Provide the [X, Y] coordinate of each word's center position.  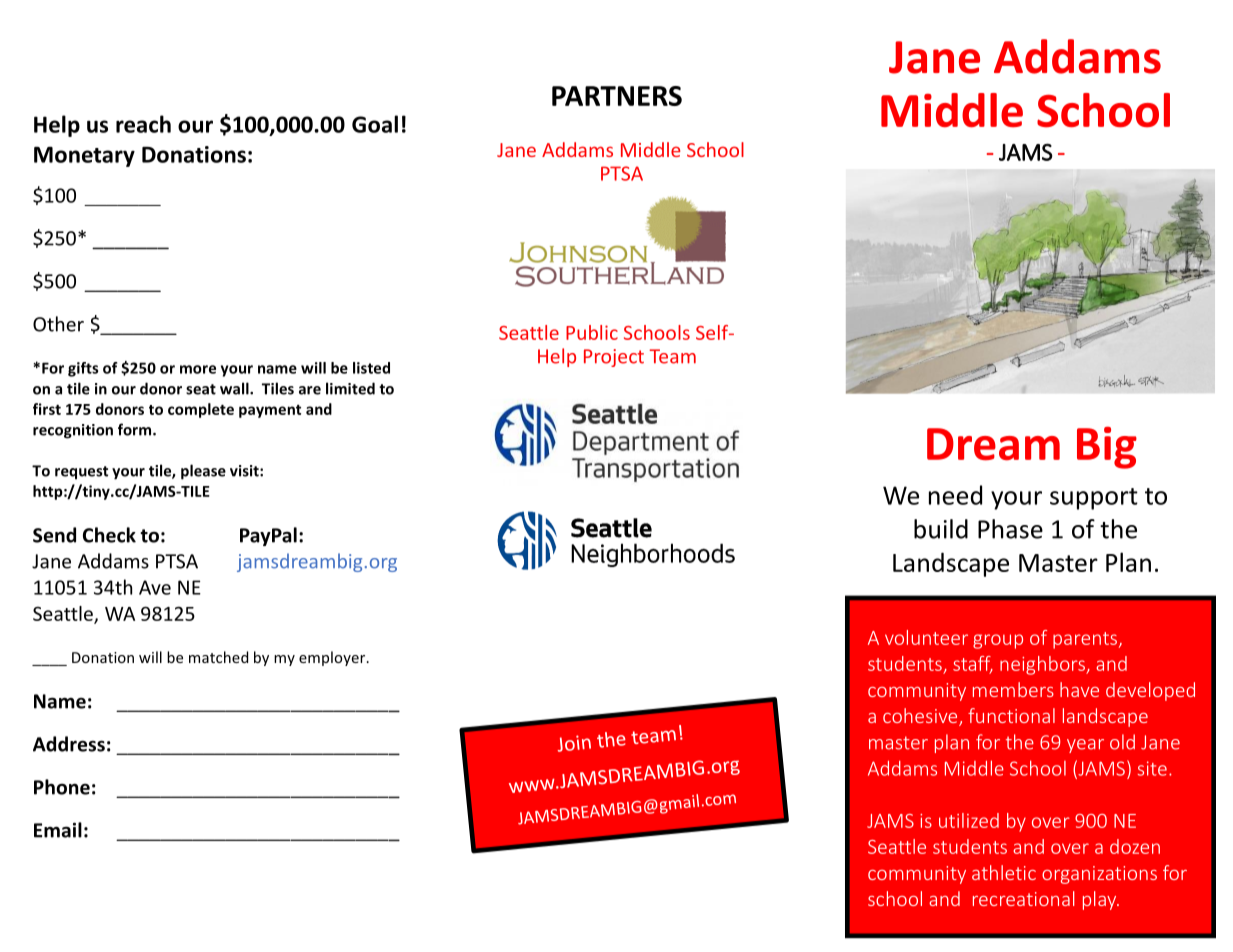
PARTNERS [617, 96]
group [998, 641]
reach [143, 124]
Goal [375, 124]
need [955, 495]
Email [58, 830]
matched [218, 657]
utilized [969, 820]
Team [672, 356]
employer [333, 658]
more [198, 369]
